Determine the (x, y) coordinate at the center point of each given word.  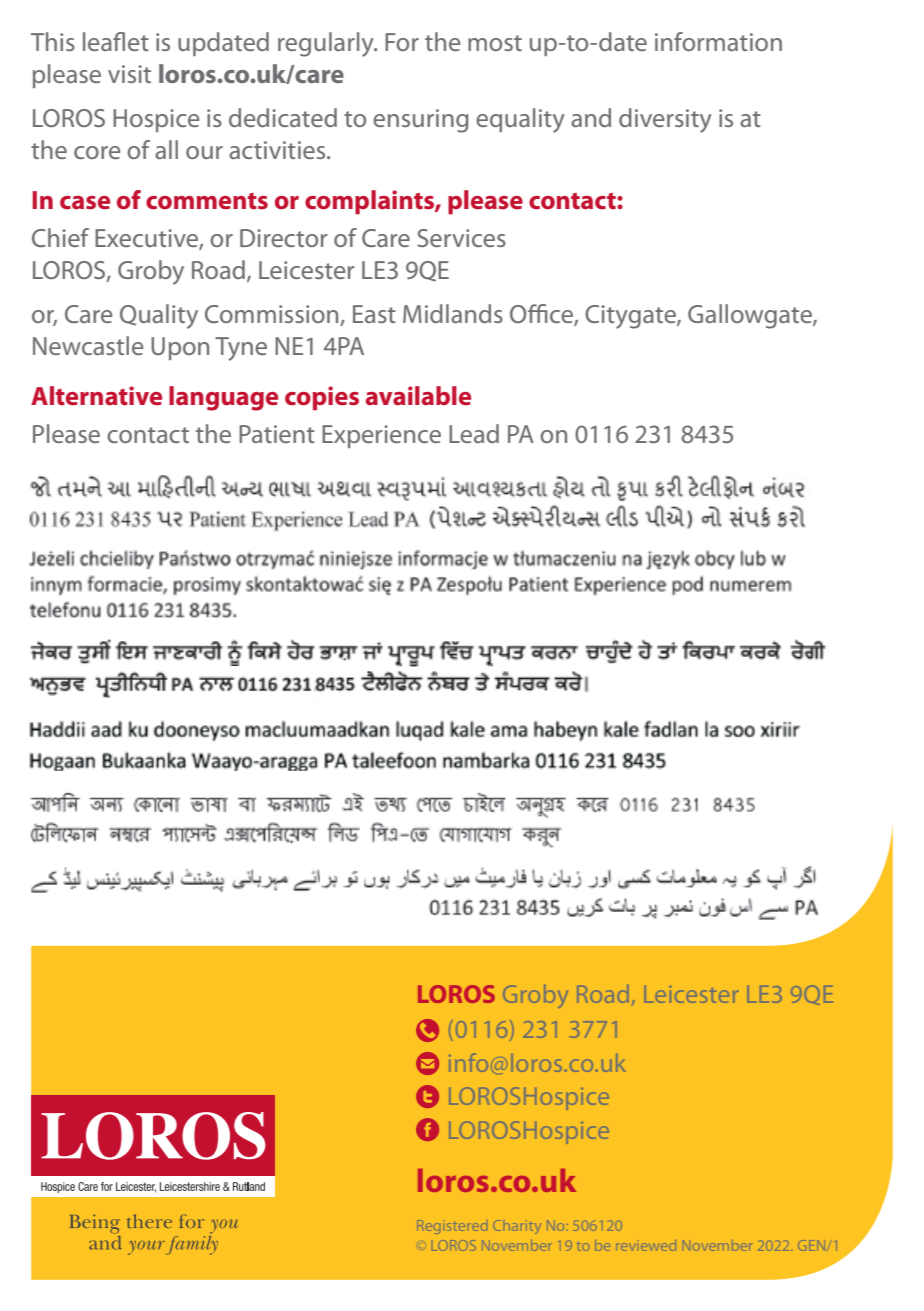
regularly (327, 44)
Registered (452, 1227)
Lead (474, 433)
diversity (665, 120)
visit (129, 74)
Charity (516, 1225)
